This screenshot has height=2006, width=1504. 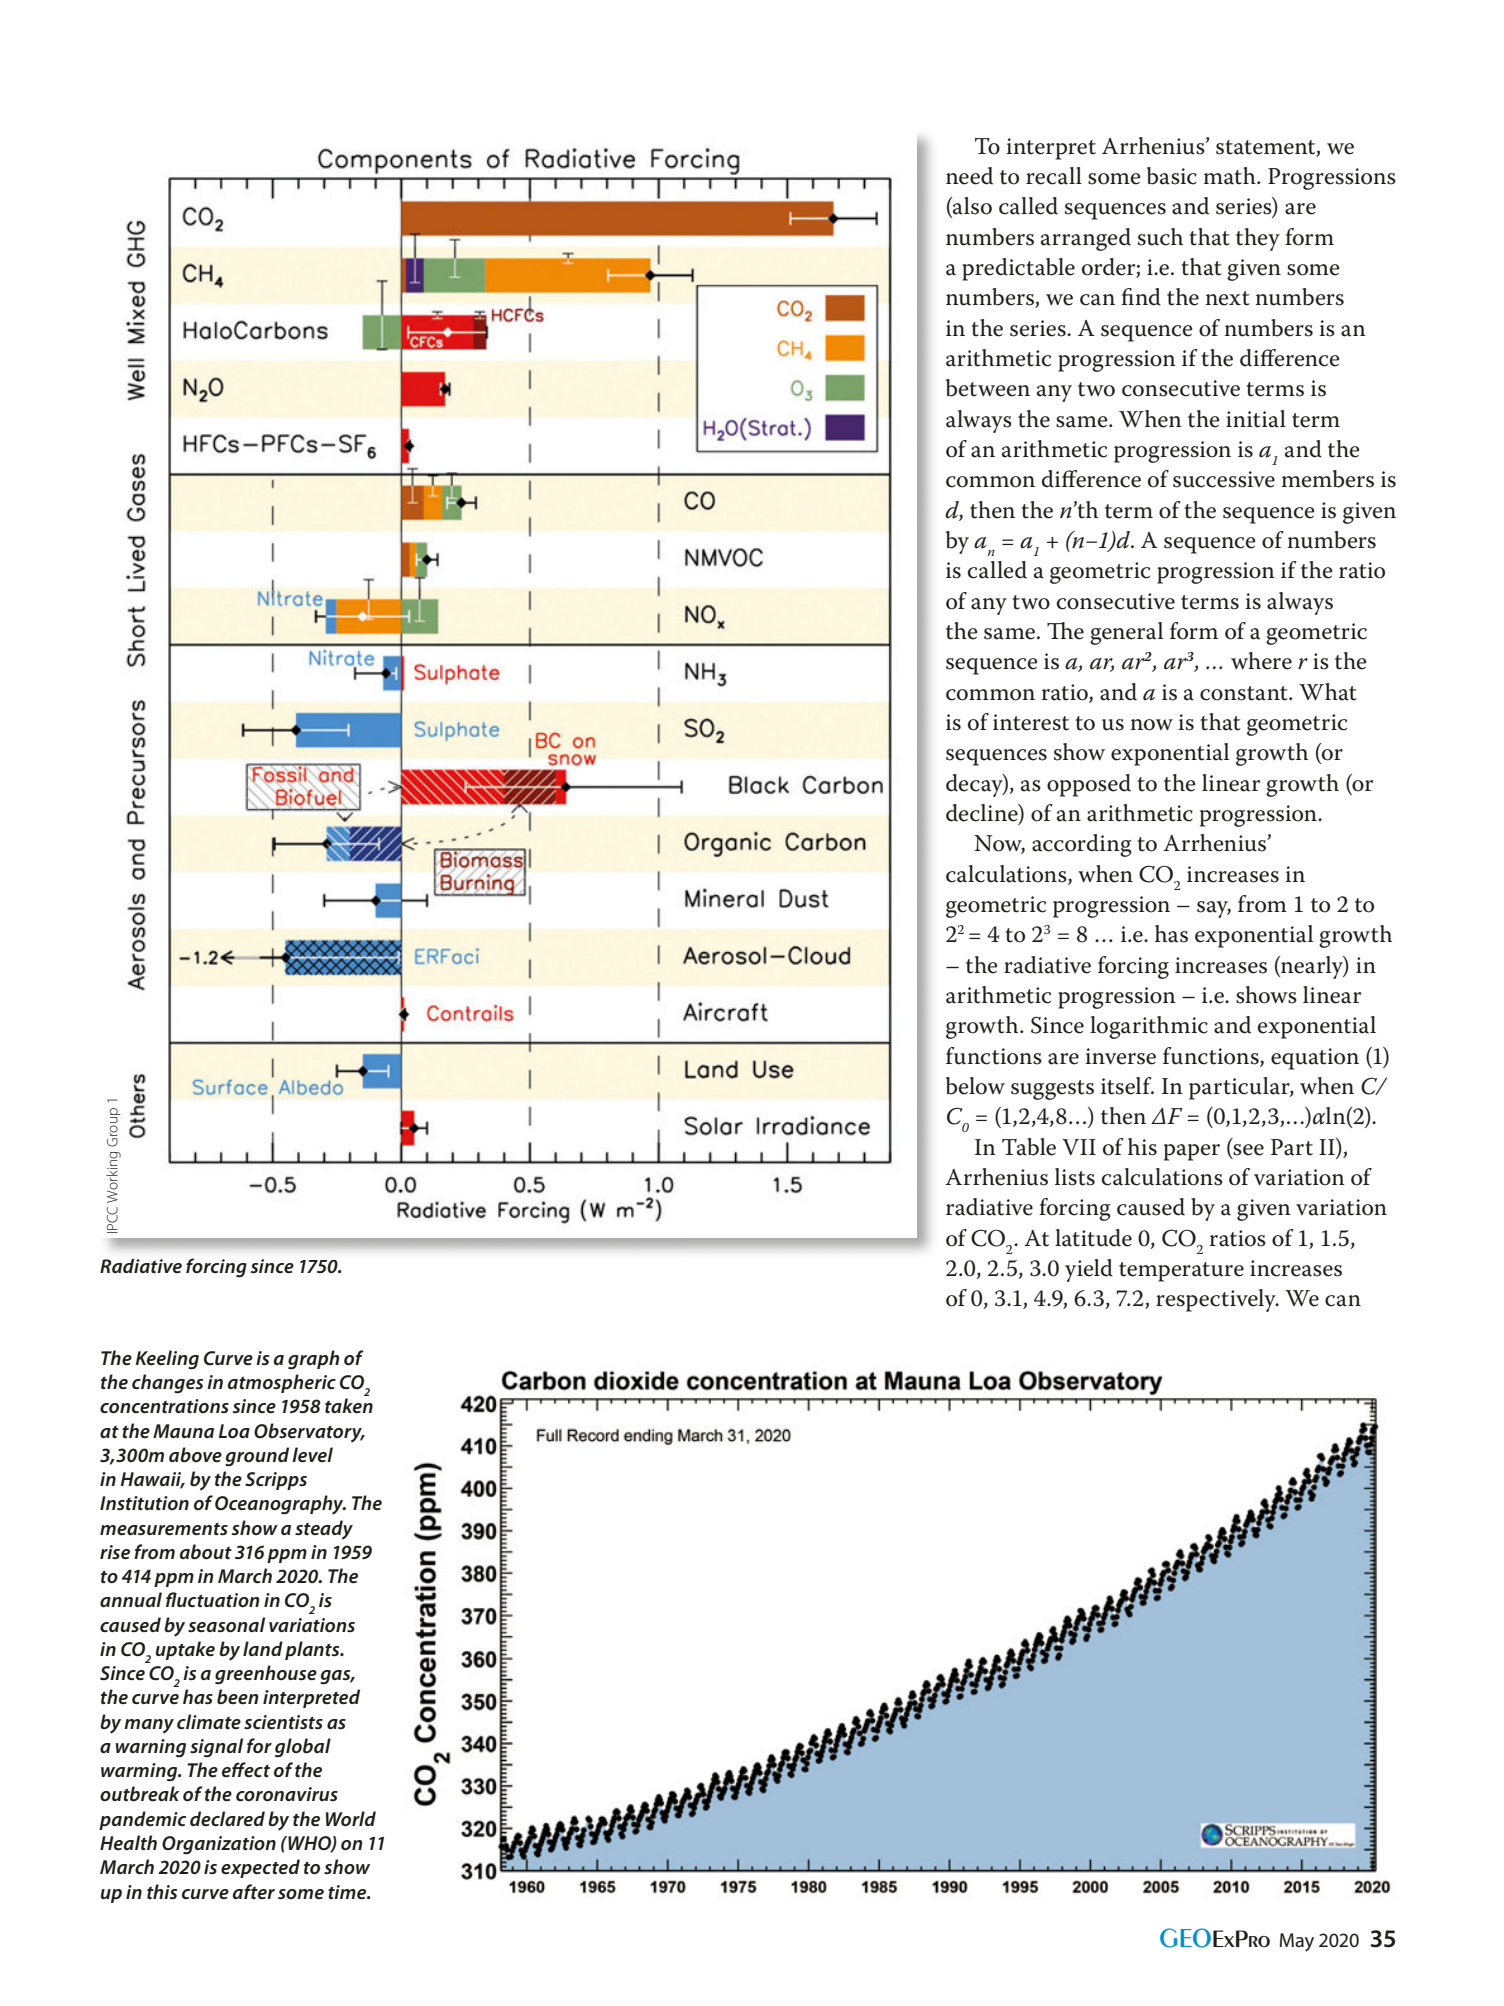 What do you see at coordinates (1160, 237) in the screenshot?
I see `such` at bounding box center [1160, 237].
